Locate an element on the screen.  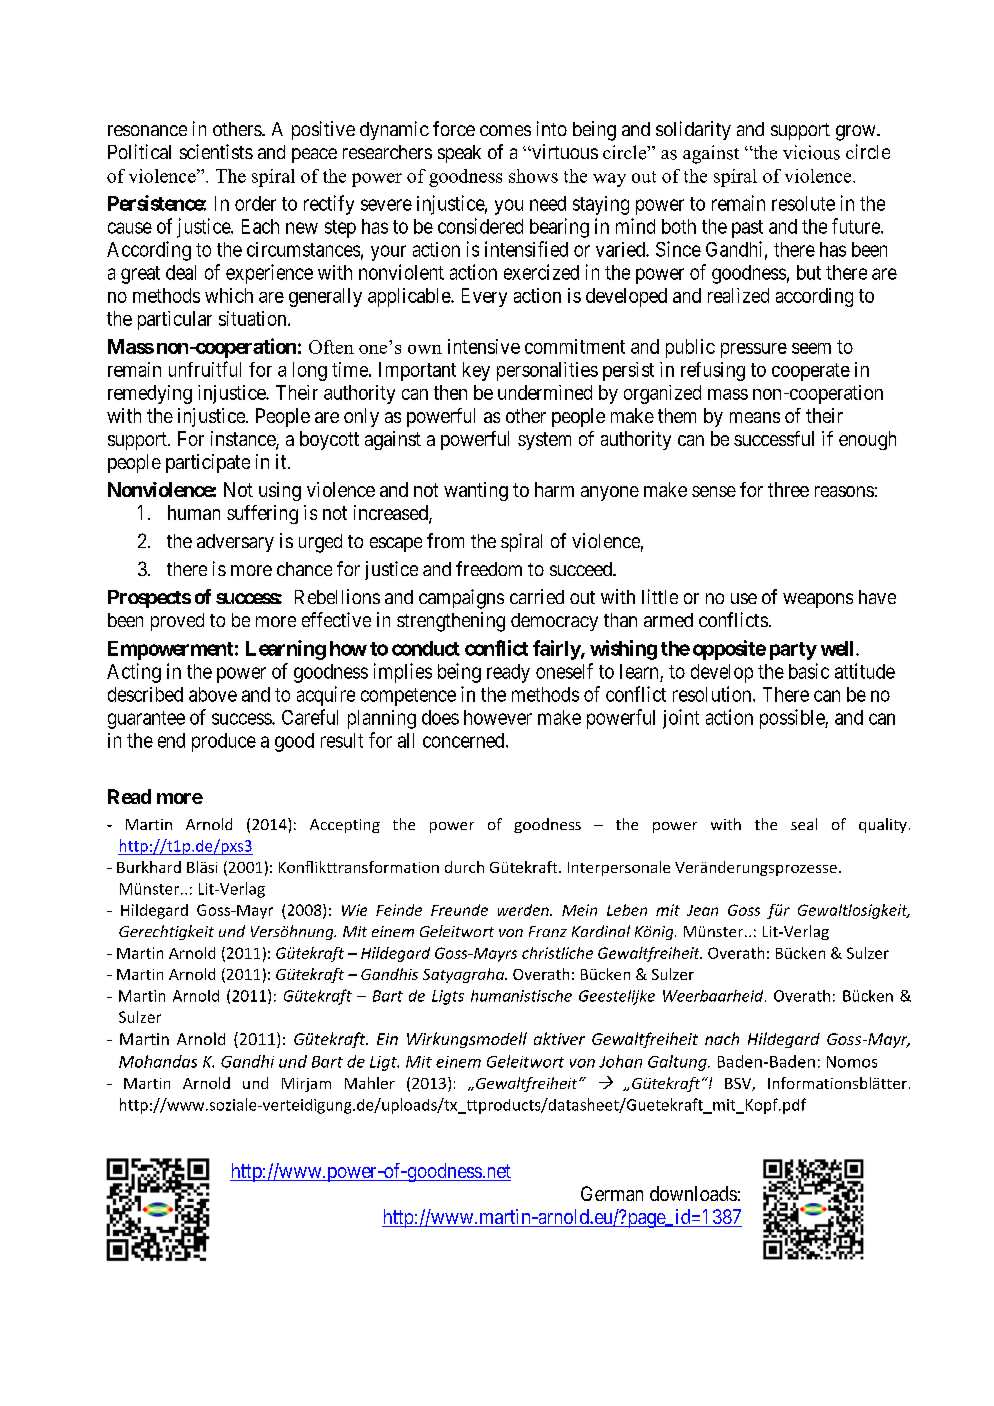
vicious is located at coordinates (811, 152).
